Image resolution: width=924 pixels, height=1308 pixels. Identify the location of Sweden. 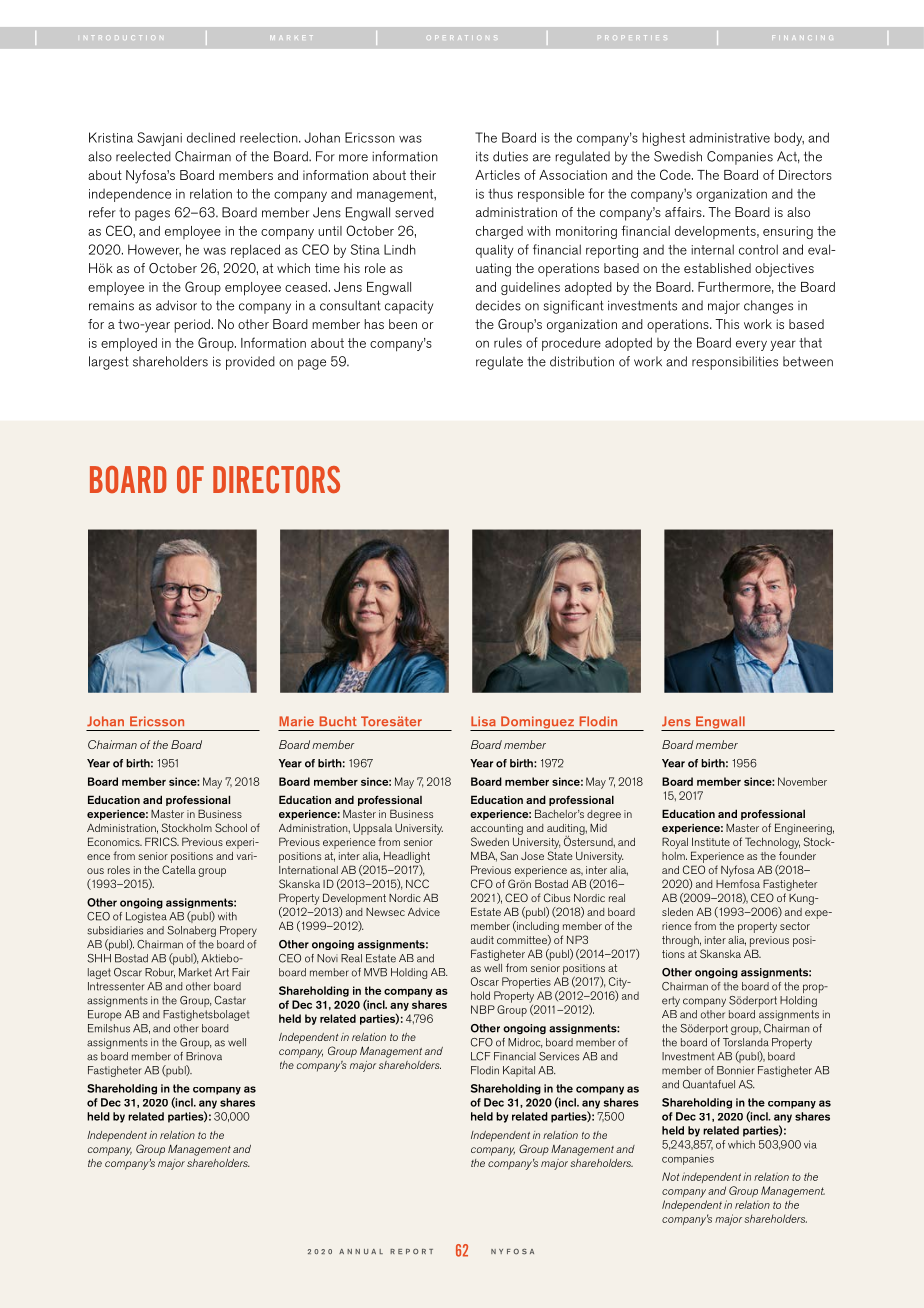
(490, 841).
